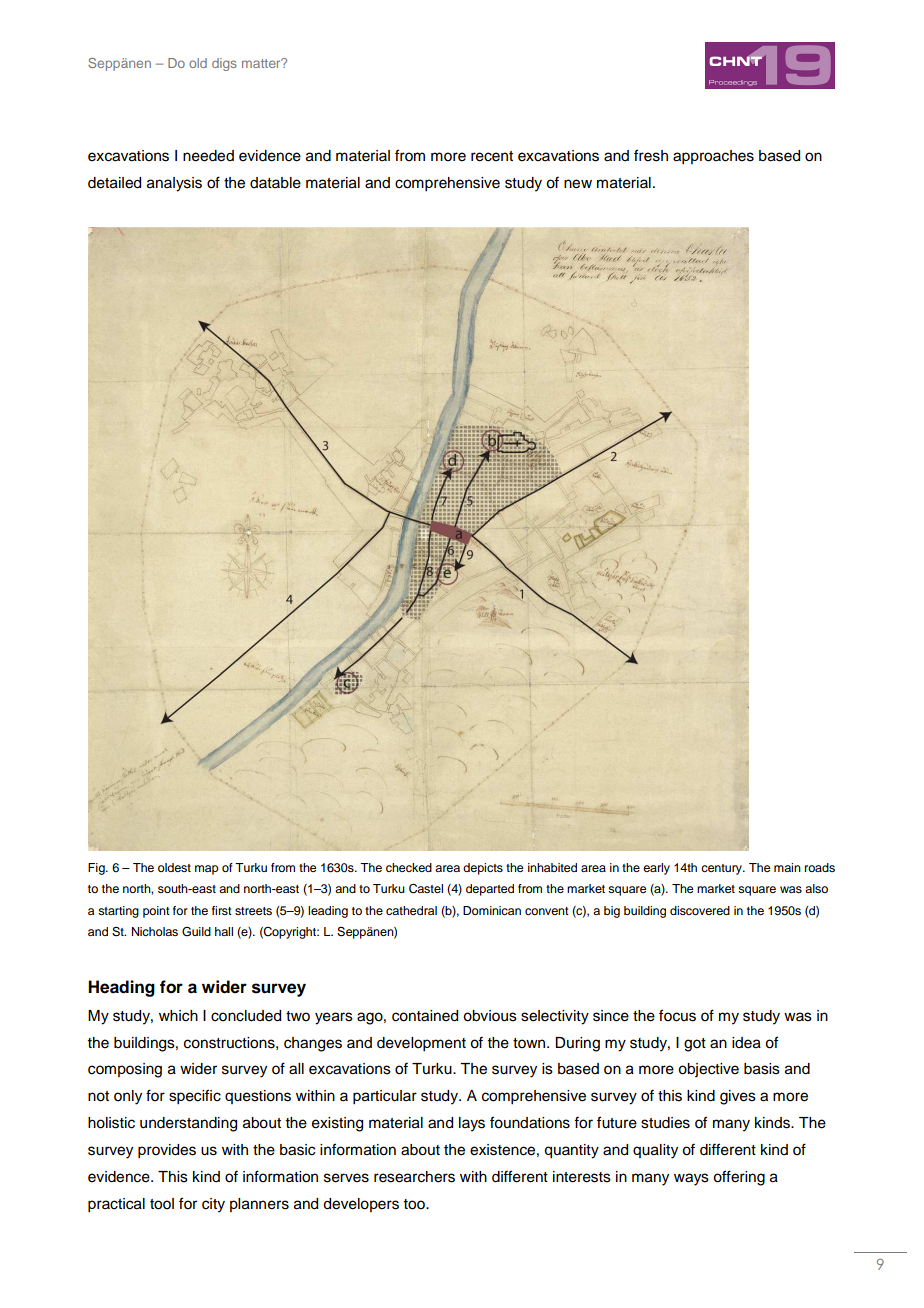 The height and width of the screenshot is (1308, 924). Describe the element at coordinates (651, 155) in the screenshot. I see `fresh` at that location.
